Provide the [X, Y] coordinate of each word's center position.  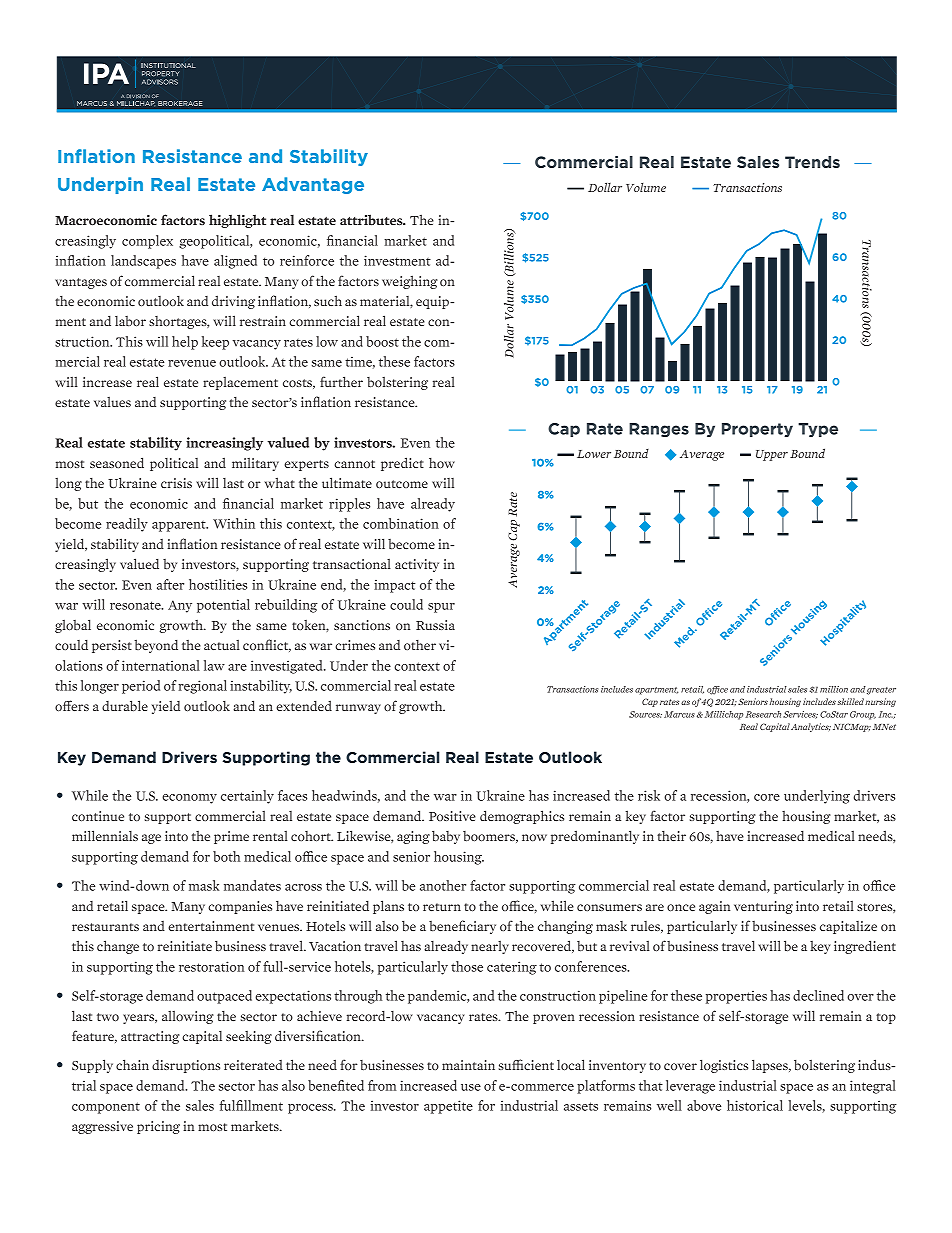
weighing [410, 282]
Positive [452, 816]
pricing [158, 1127]
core [767, 797]
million [834, 689]
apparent [180, 526]
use [471, 1087]
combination [401, 523]
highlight [237, 221]
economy [189, 799]
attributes [372, 220]
